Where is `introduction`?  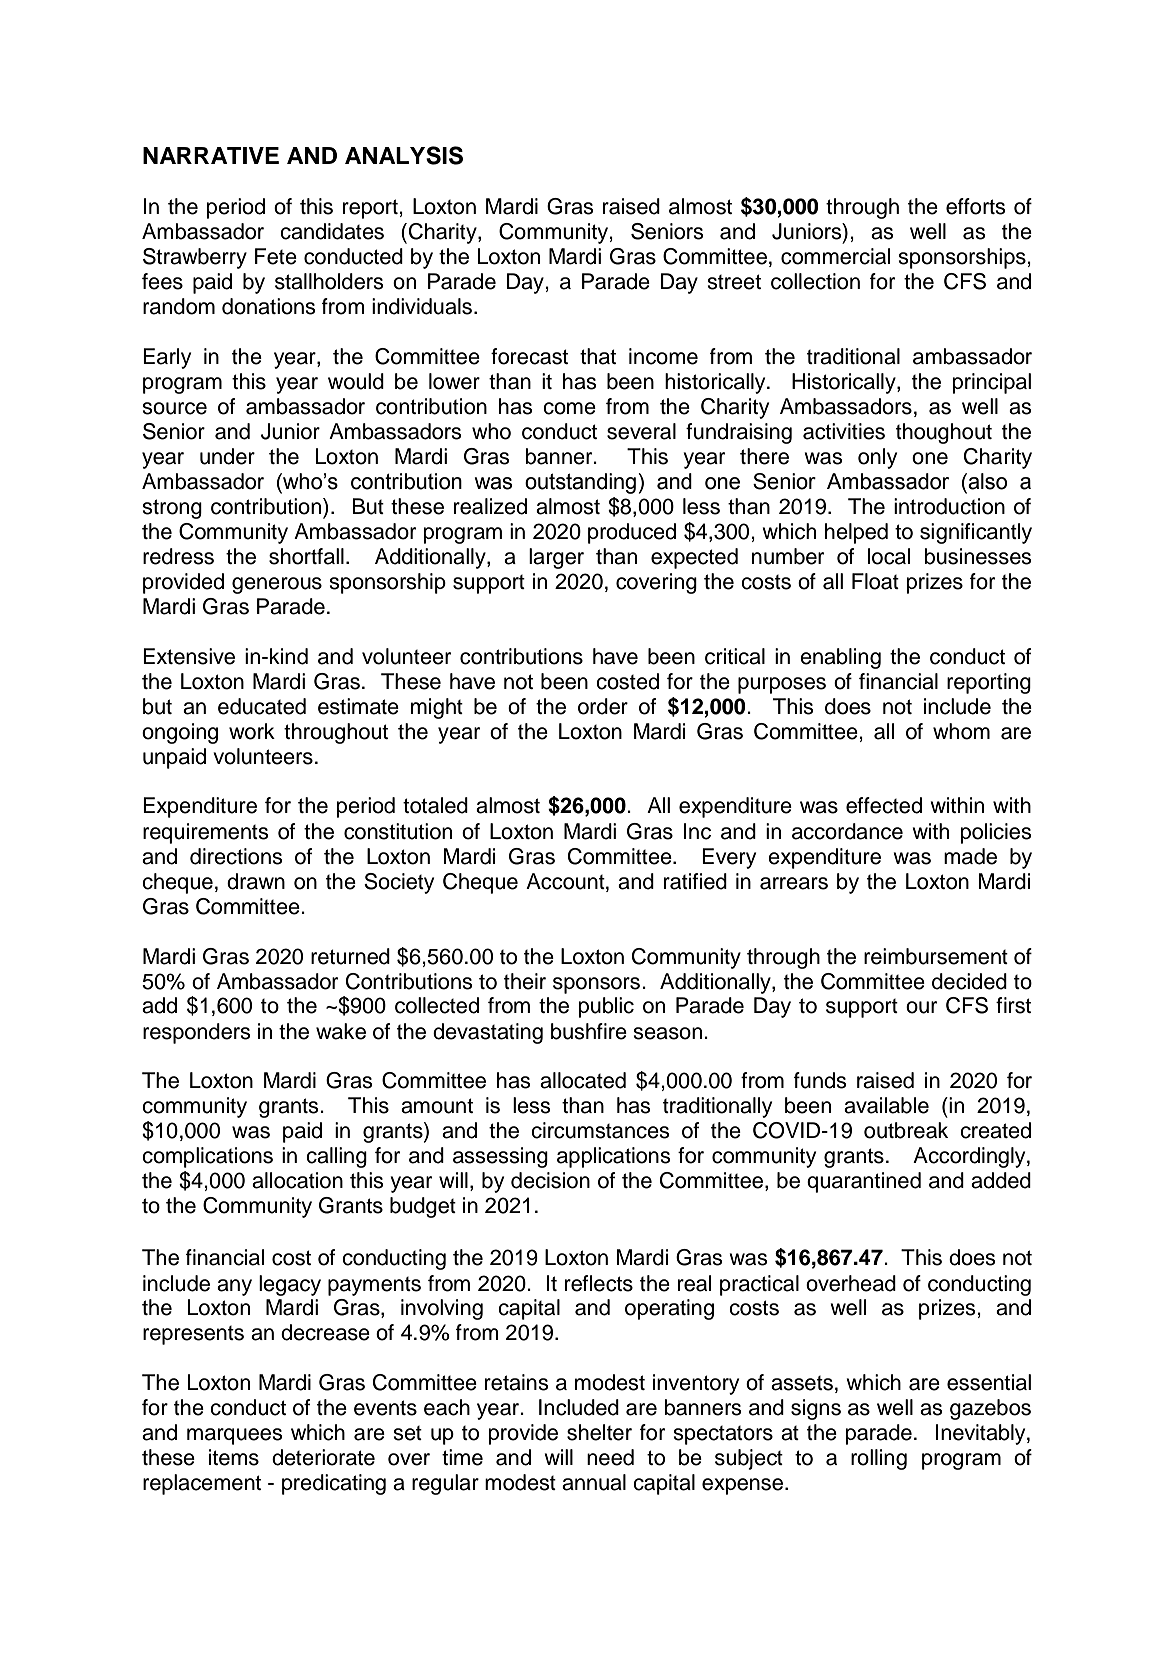
introduction is located at coordinates (949, 506).
